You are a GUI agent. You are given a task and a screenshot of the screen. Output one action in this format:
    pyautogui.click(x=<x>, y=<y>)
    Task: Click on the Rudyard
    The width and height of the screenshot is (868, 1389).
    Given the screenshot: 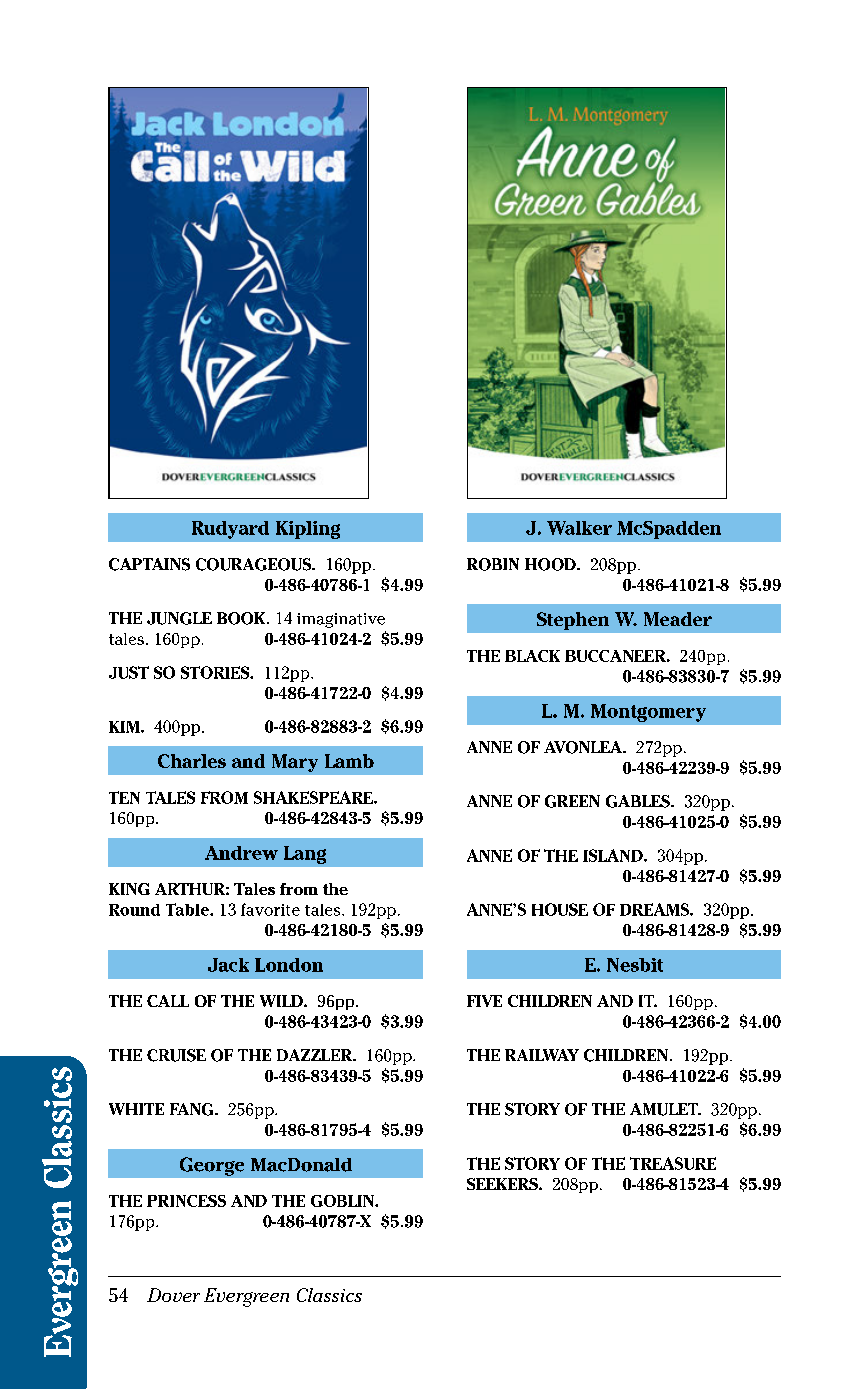 What is the action you would take?
    pyautogui.click(x=230, y=530)
